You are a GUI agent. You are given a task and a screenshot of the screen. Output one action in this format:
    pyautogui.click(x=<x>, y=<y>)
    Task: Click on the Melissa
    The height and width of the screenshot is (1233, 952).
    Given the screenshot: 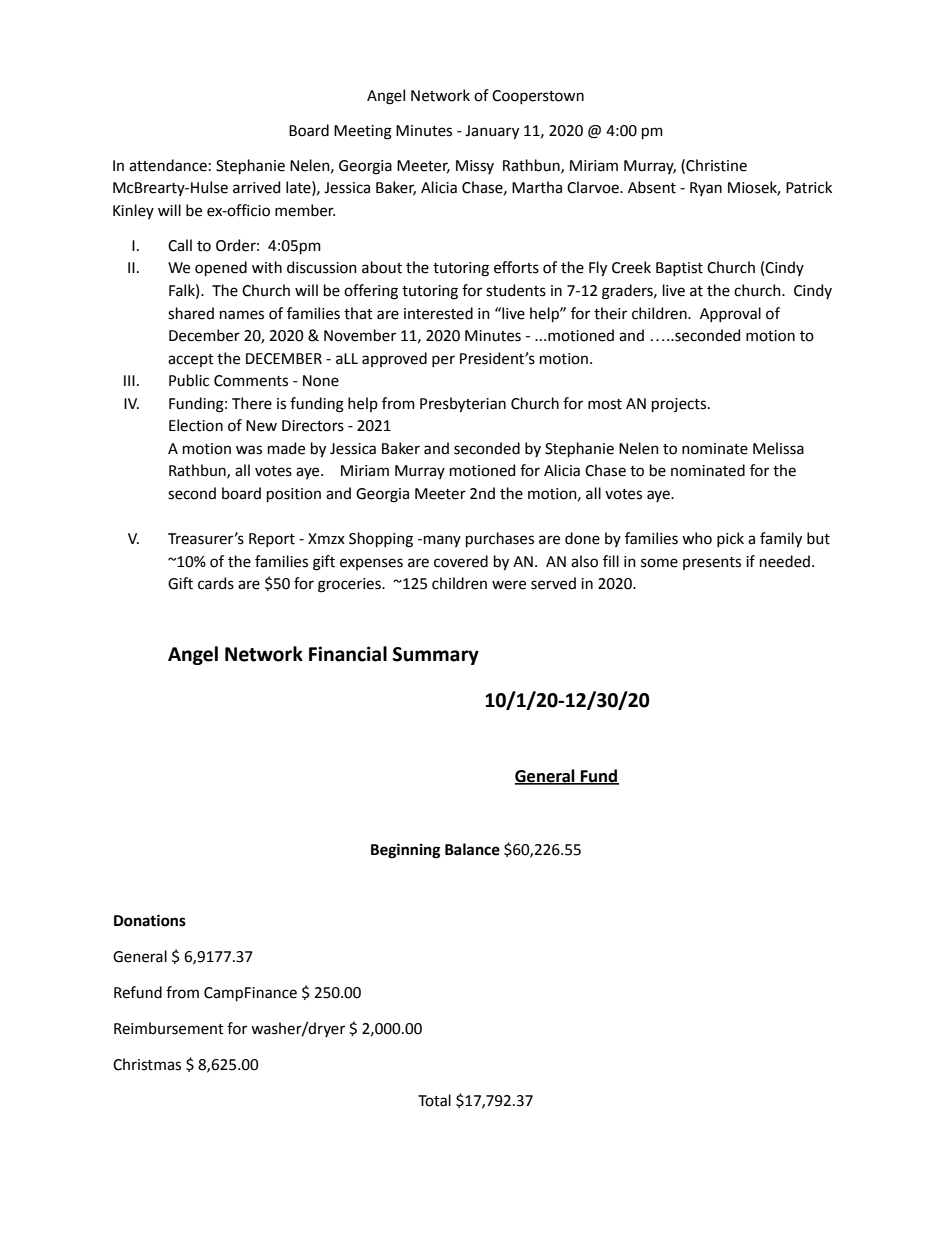 What is the action you would take?
    pyautogui.click(x=778, y=448)
